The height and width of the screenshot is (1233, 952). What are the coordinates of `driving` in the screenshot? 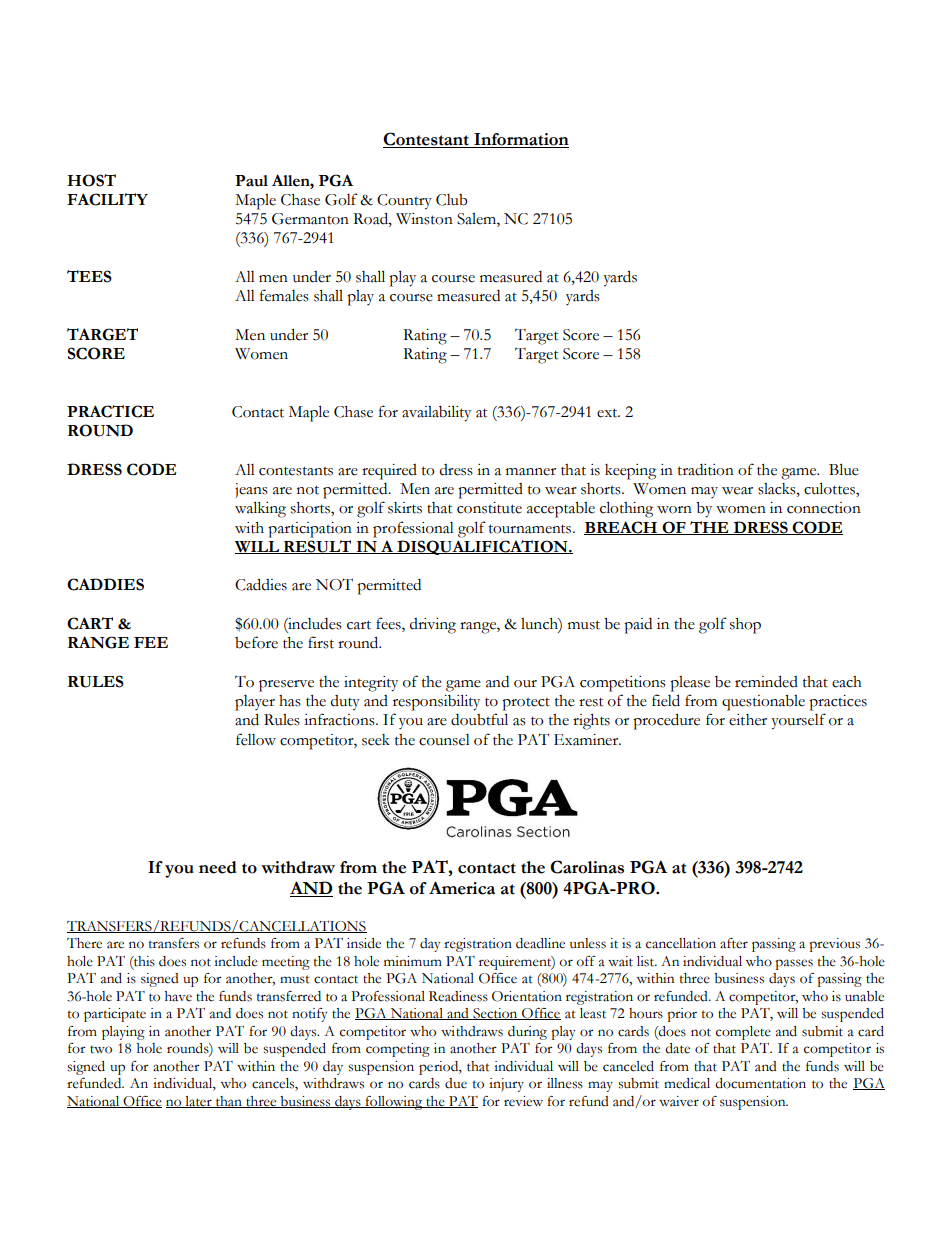 It's located at (432, 626).
